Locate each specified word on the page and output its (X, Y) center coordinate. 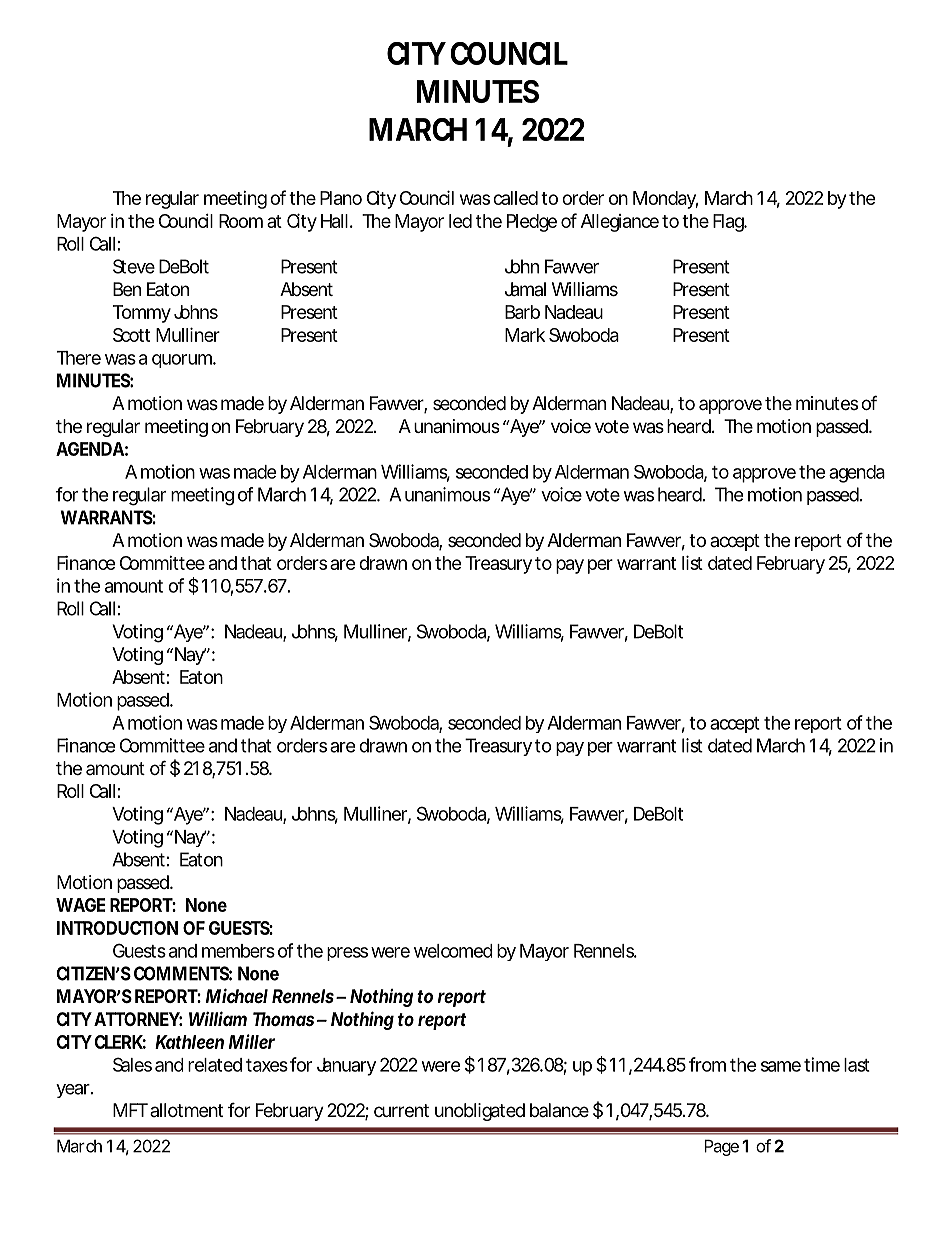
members (238, 951)
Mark (525, 335)
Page (721, 1147)
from (707, 1064)
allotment (186, 1110)
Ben (127, 289)
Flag (729, 223)
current (401, 1110)
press (347, 954)
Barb (522, 312)
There (79, 358)
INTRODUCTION (117, 928)
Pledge (532, 223)
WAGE (81, 905)
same (781, 1066)
